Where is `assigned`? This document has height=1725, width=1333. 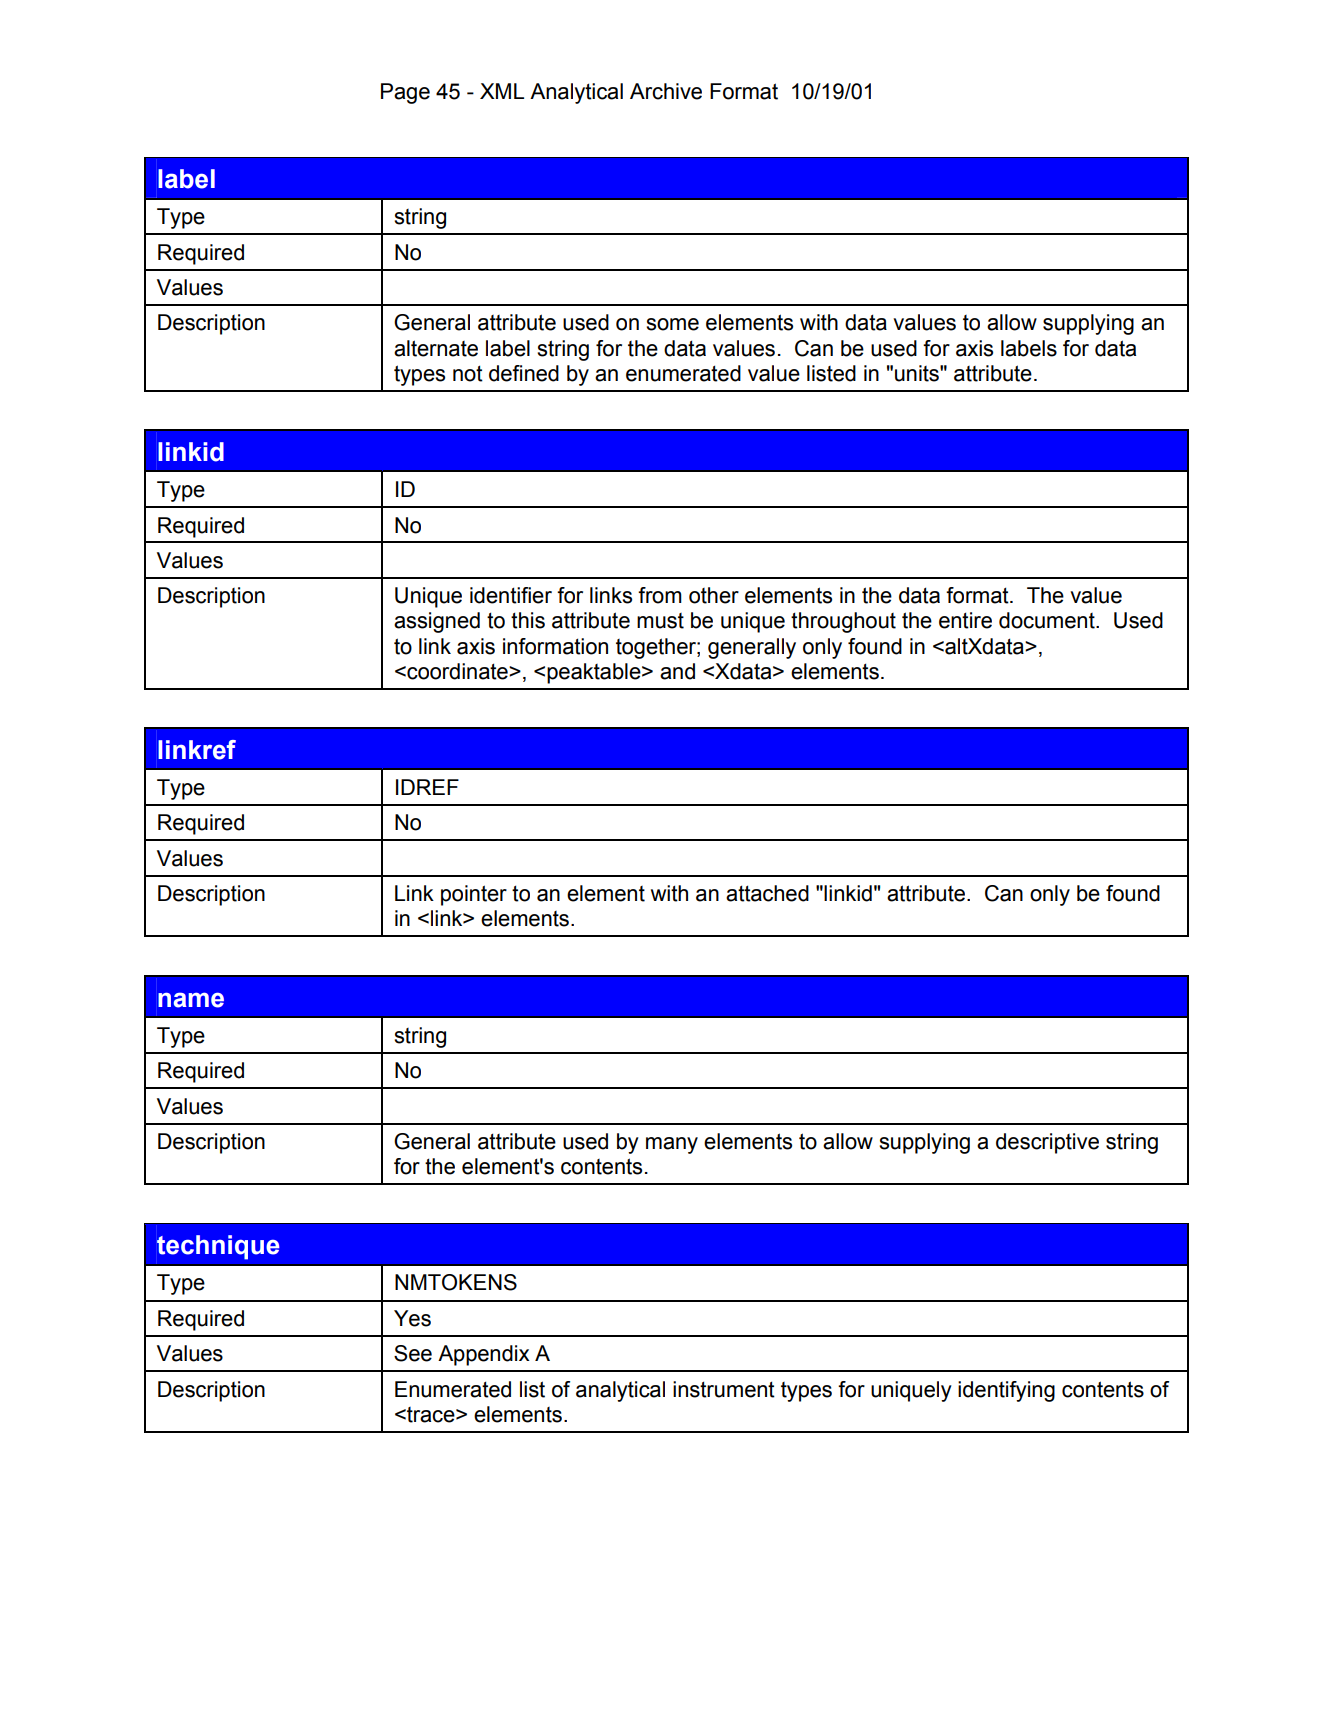 assigned is located at coordinates (437, 622).
